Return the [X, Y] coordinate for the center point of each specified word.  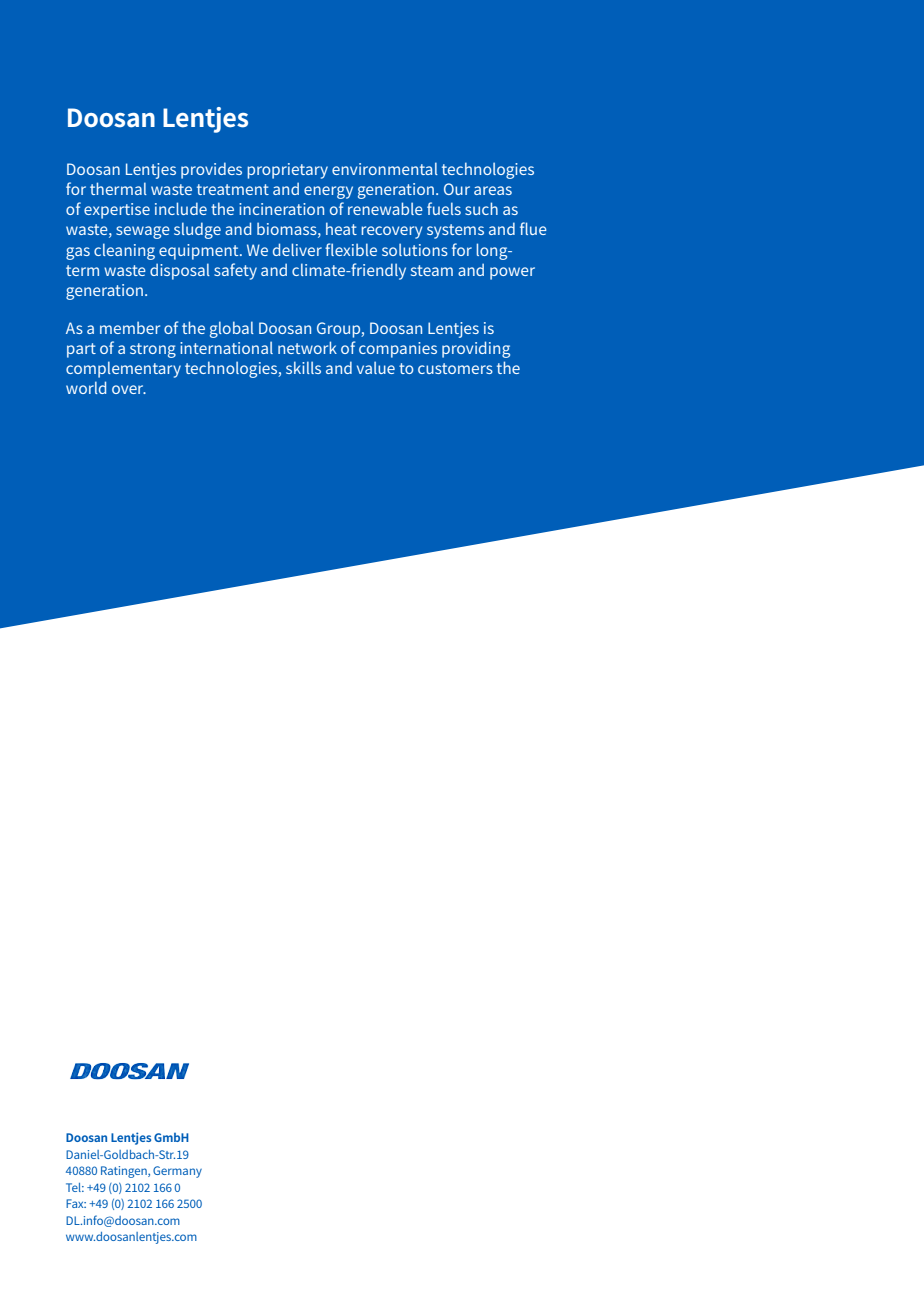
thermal [118, 188]
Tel [75, 1187]
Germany [177, 1172]
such [481, 208]
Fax [76, 1203]
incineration [281, 209]
